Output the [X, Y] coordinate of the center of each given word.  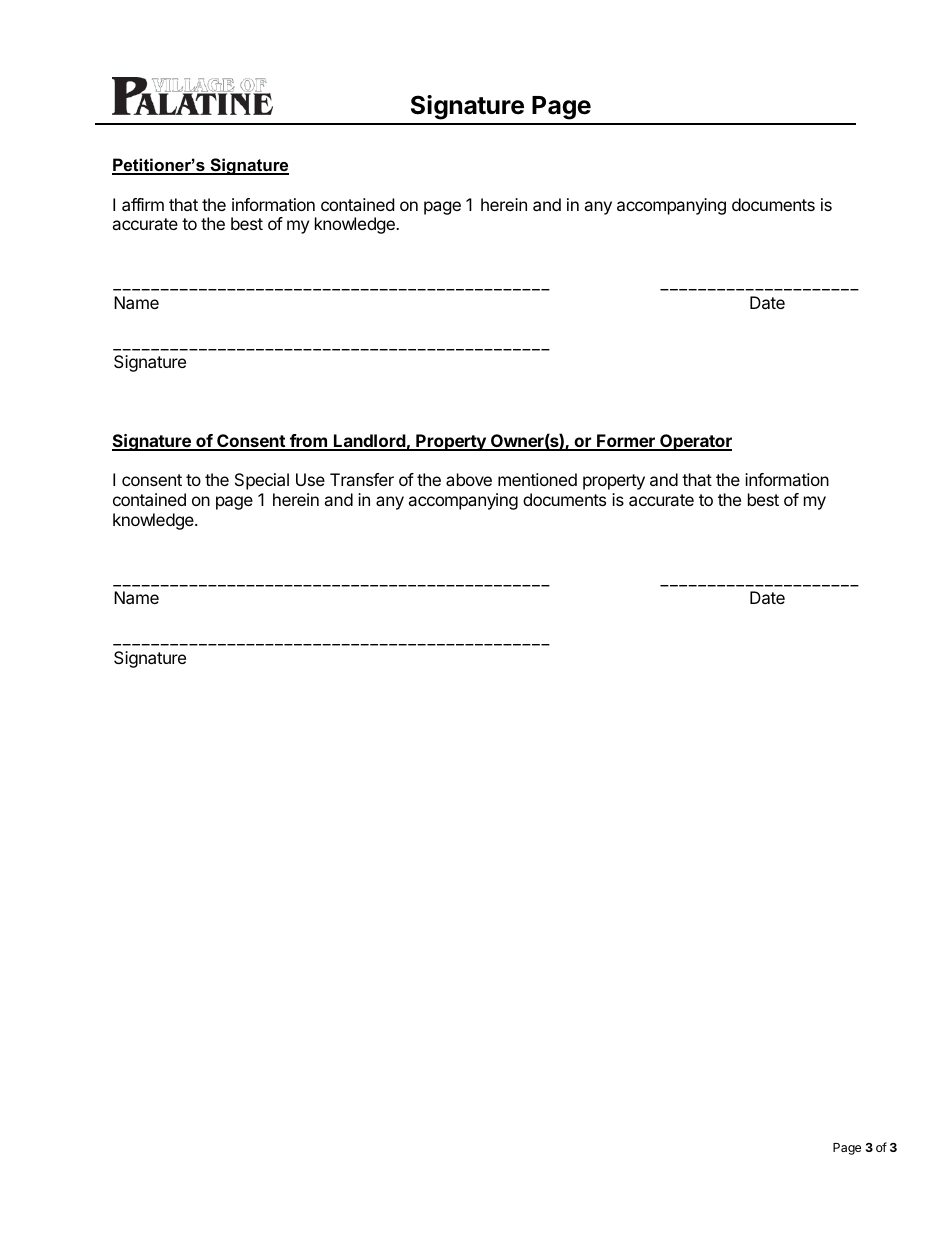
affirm [143, 204]
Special [262, 481]
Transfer [362, 479]
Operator [695, 442]
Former [626, 442]
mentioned [537, 479]
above [469, 479]
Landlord [369, 442]
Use [310, 479]
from [308, 442]
